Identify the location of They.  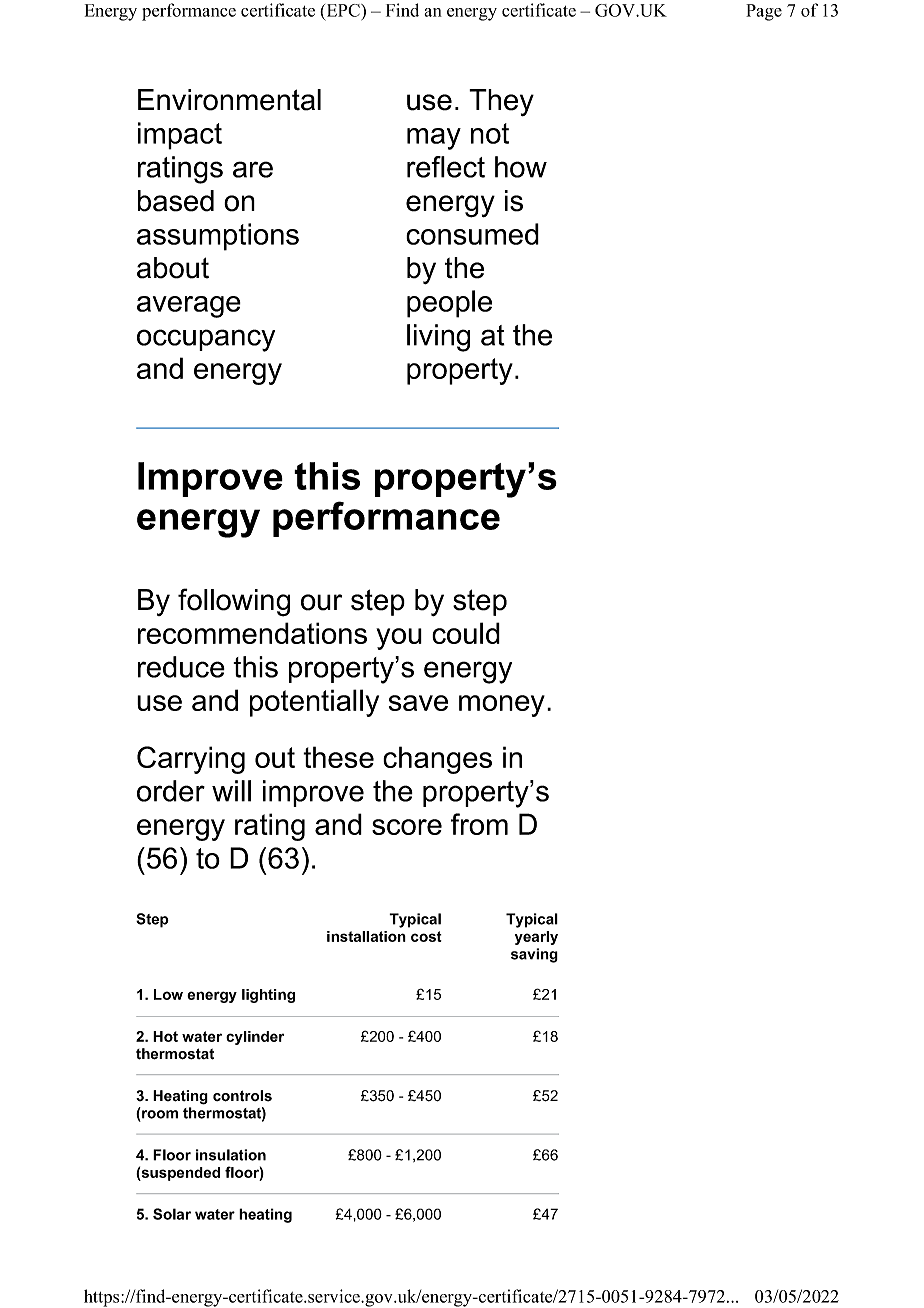
(501, 102).
